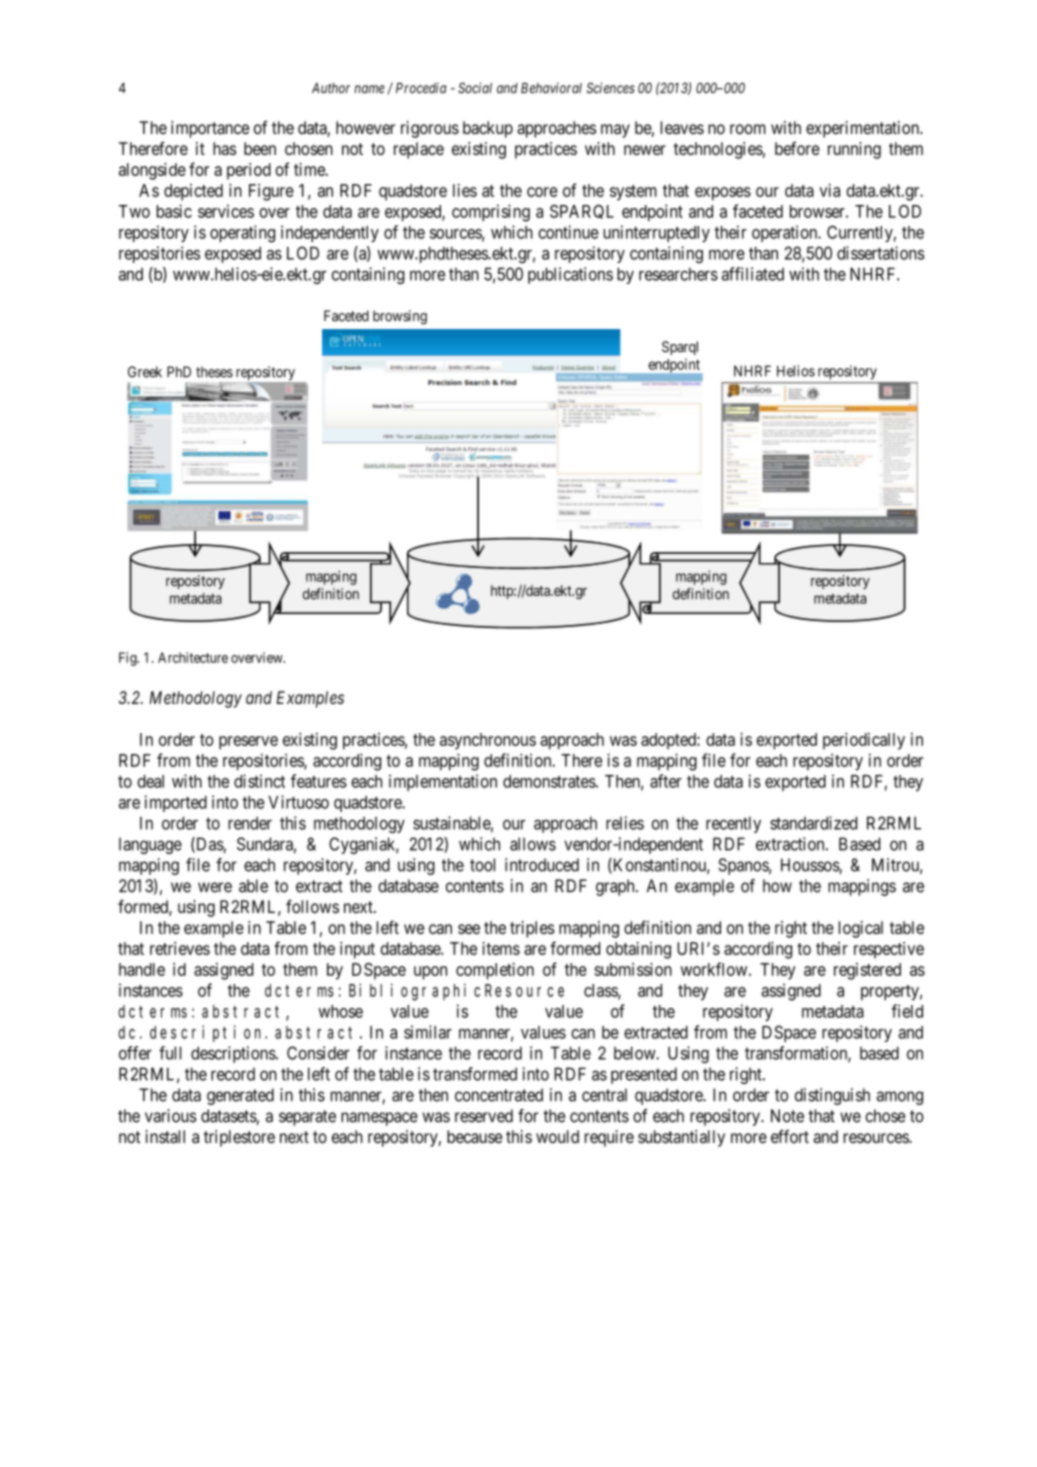  What do you see at coordinates (666, 781) in the page?
I see `after` at bounding box center [666, 781].
